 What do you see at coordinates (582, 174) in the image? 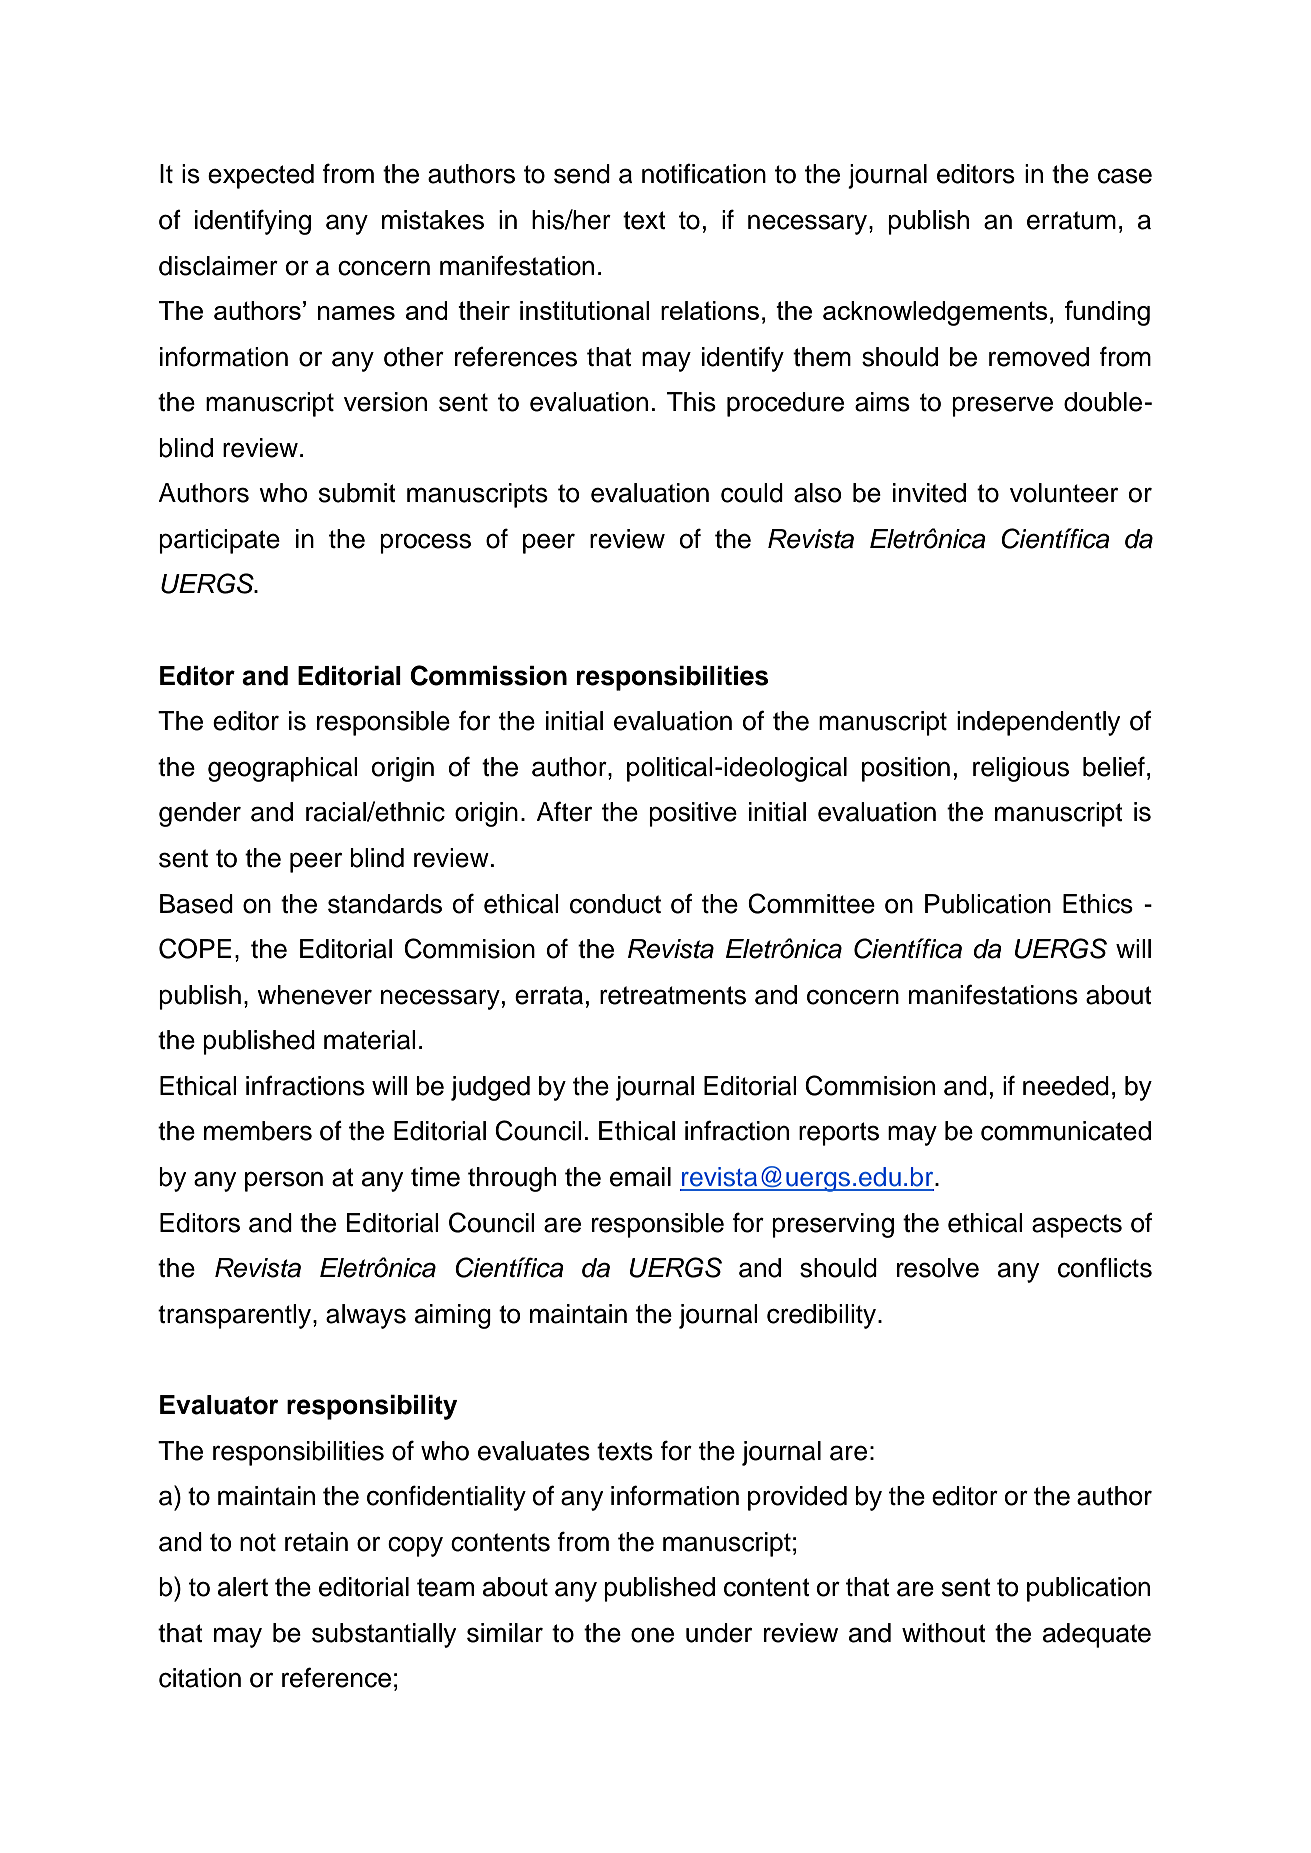
I see `send` at bounding box center [582, 174].
